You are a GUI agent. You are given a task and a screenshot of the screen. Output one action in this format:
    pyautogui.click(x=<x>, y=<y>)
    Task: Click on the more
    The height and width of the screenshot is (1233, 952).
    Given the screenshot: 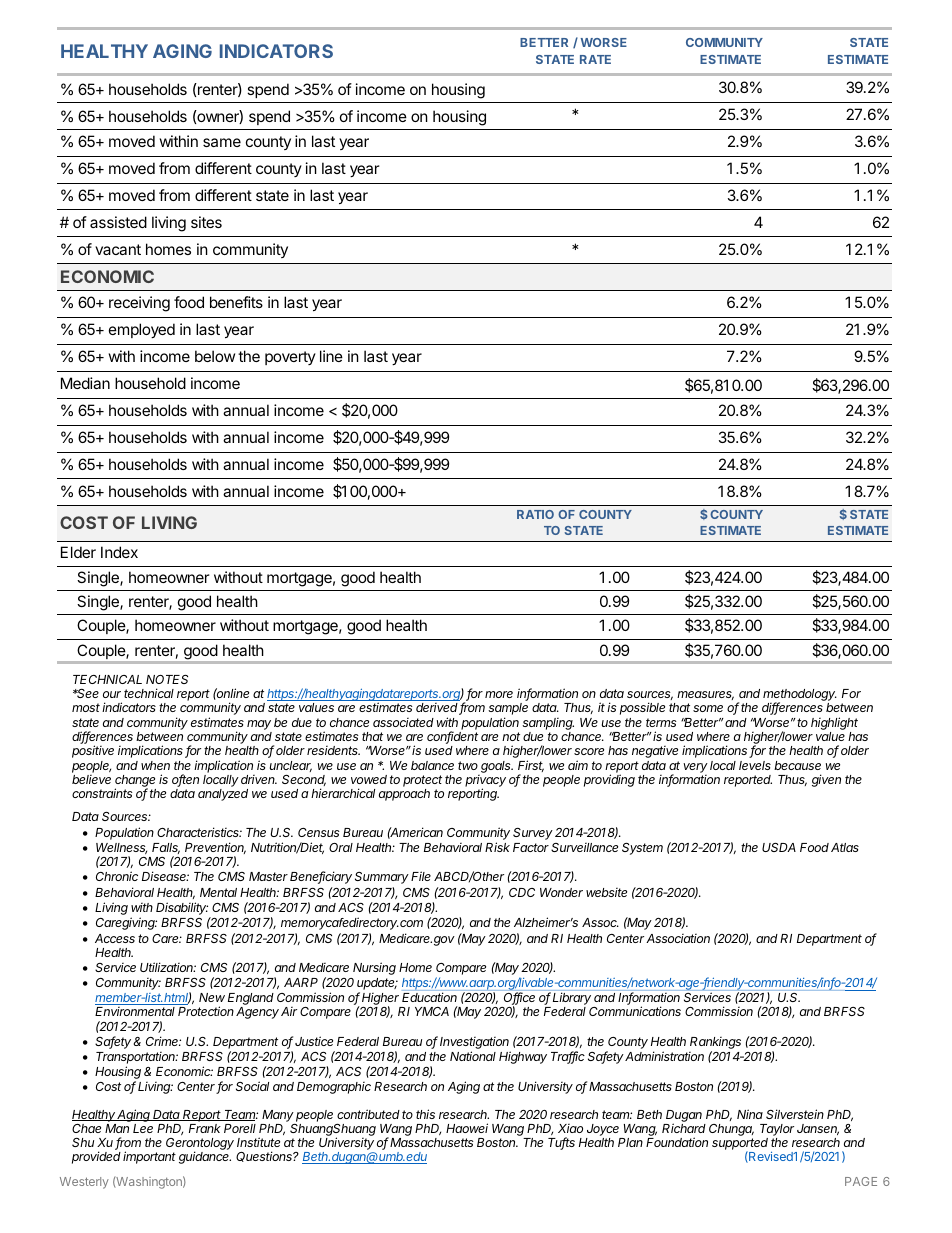 What is the action you would take?
    pyautogui.click(x=499, y=694)
